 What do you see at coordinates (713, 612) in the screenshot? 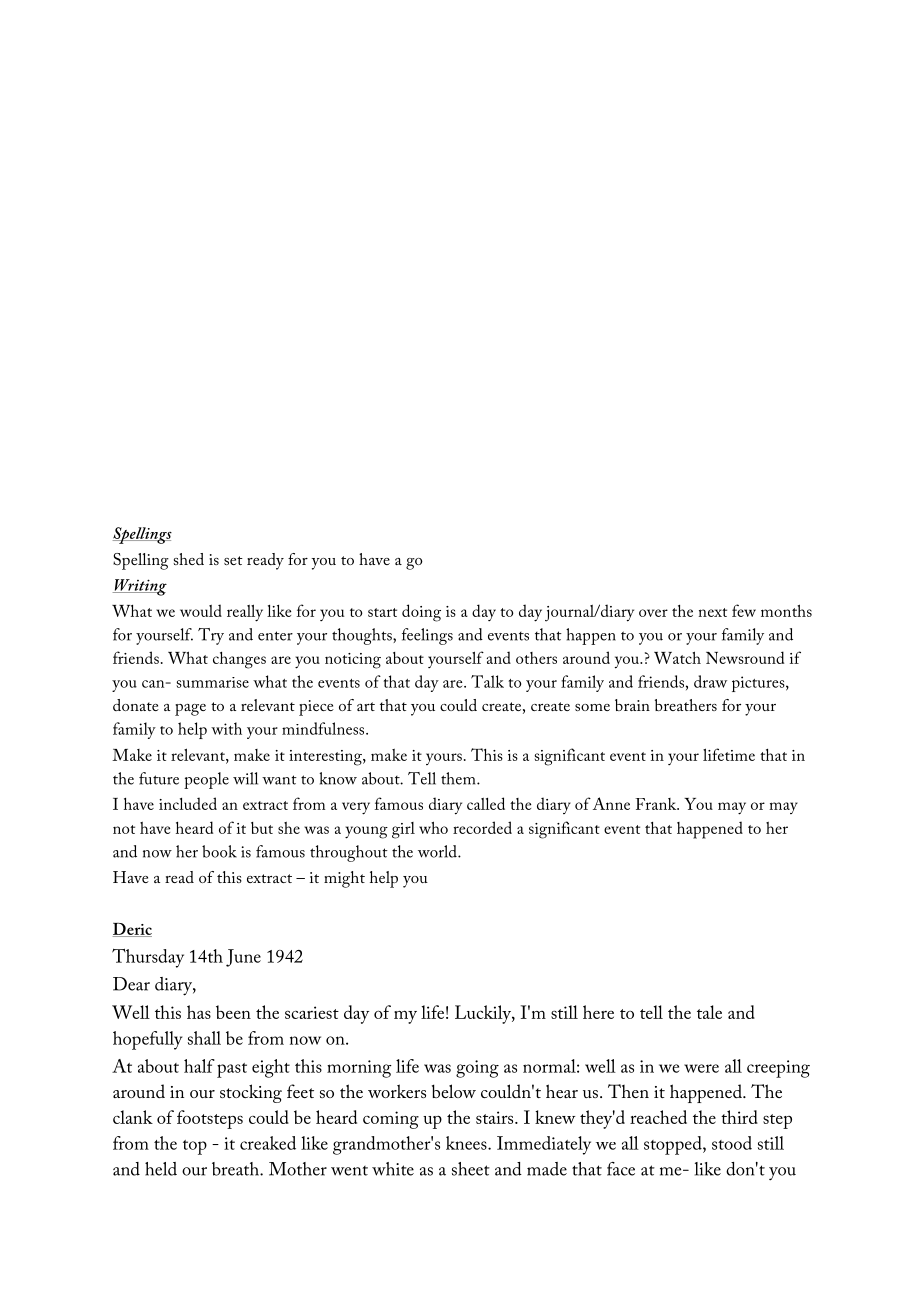
I see `next` at bounding box center [713, 612].
